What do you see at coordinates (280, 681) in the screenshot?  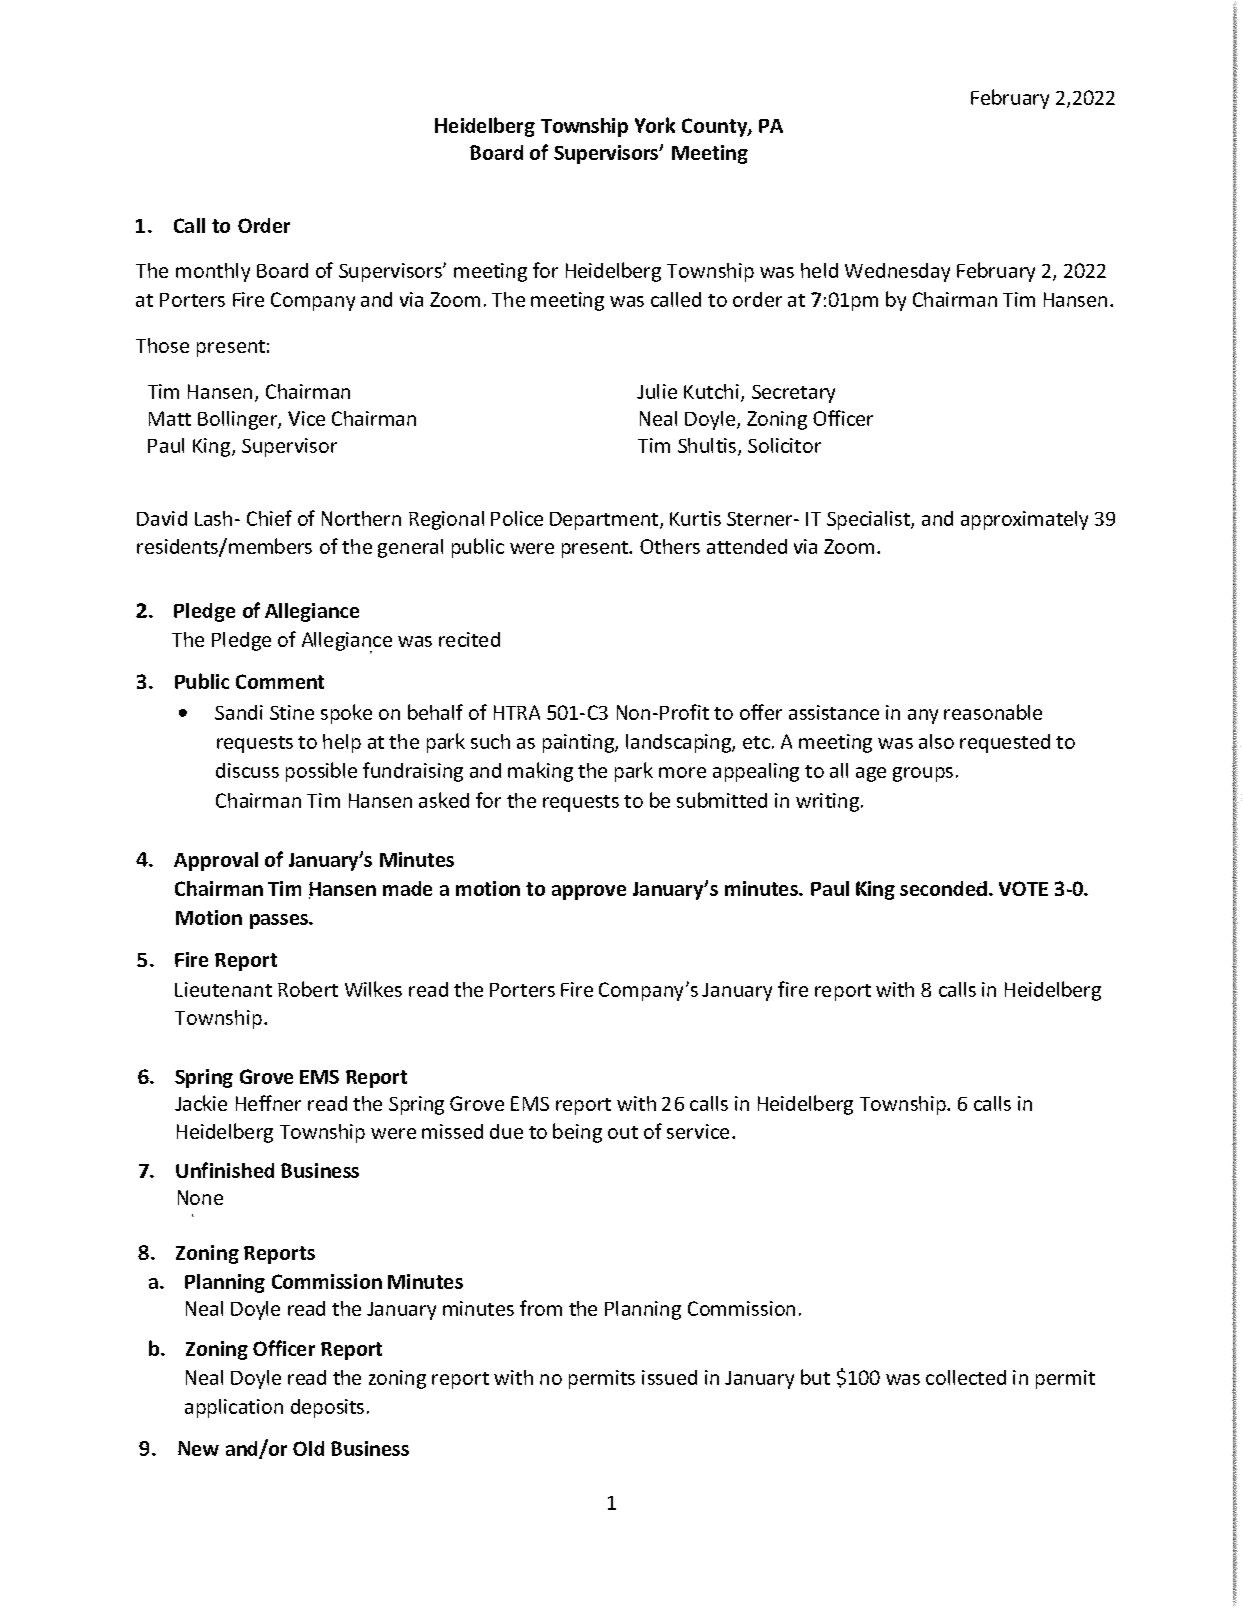 I see `Comment` at bounding box center [280, 681].
